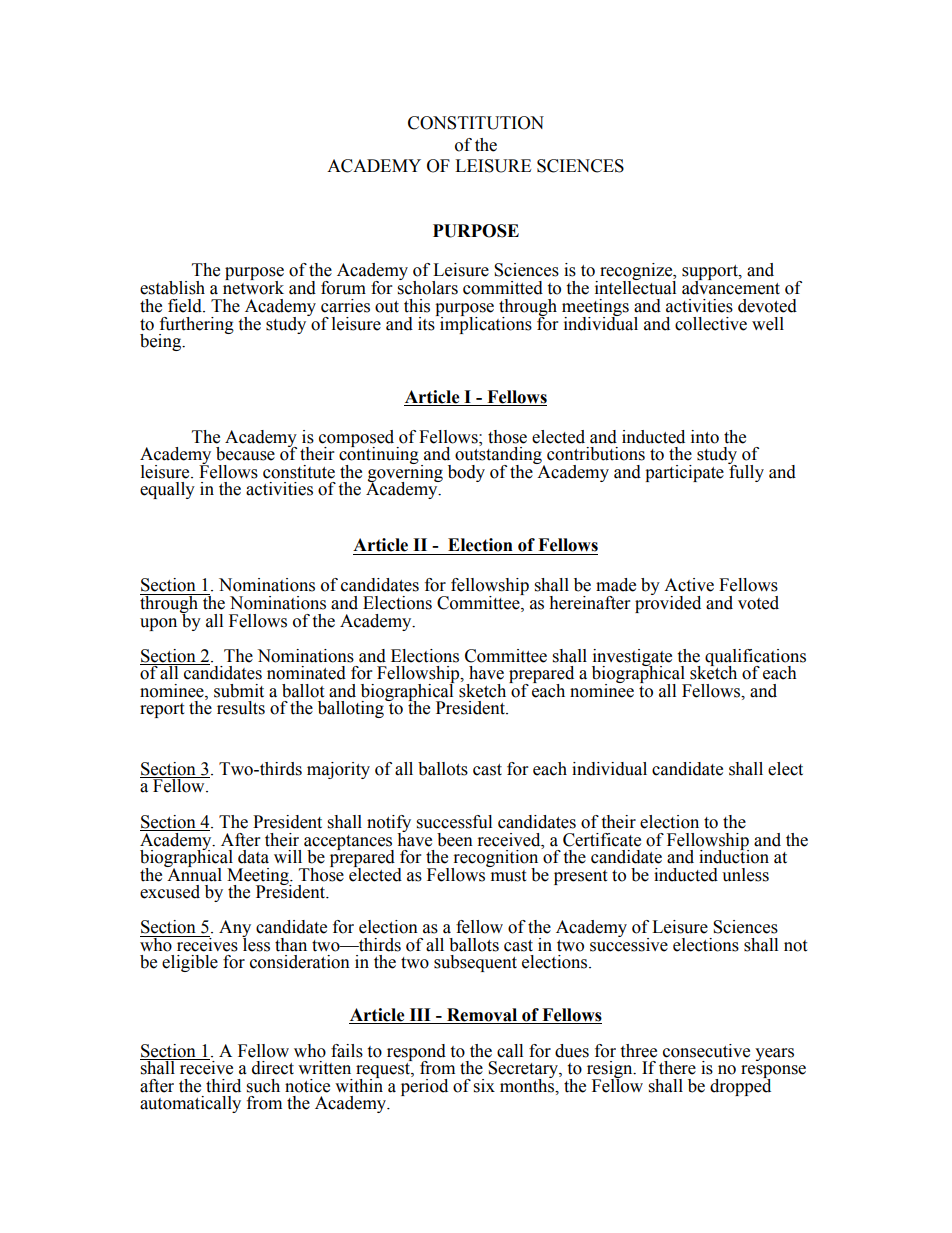 This screenshot has width=952, height=1233. What do you see at coordinates (454, 822) in the screenshot?
I see `successful` at bounding box center [454, 822].
